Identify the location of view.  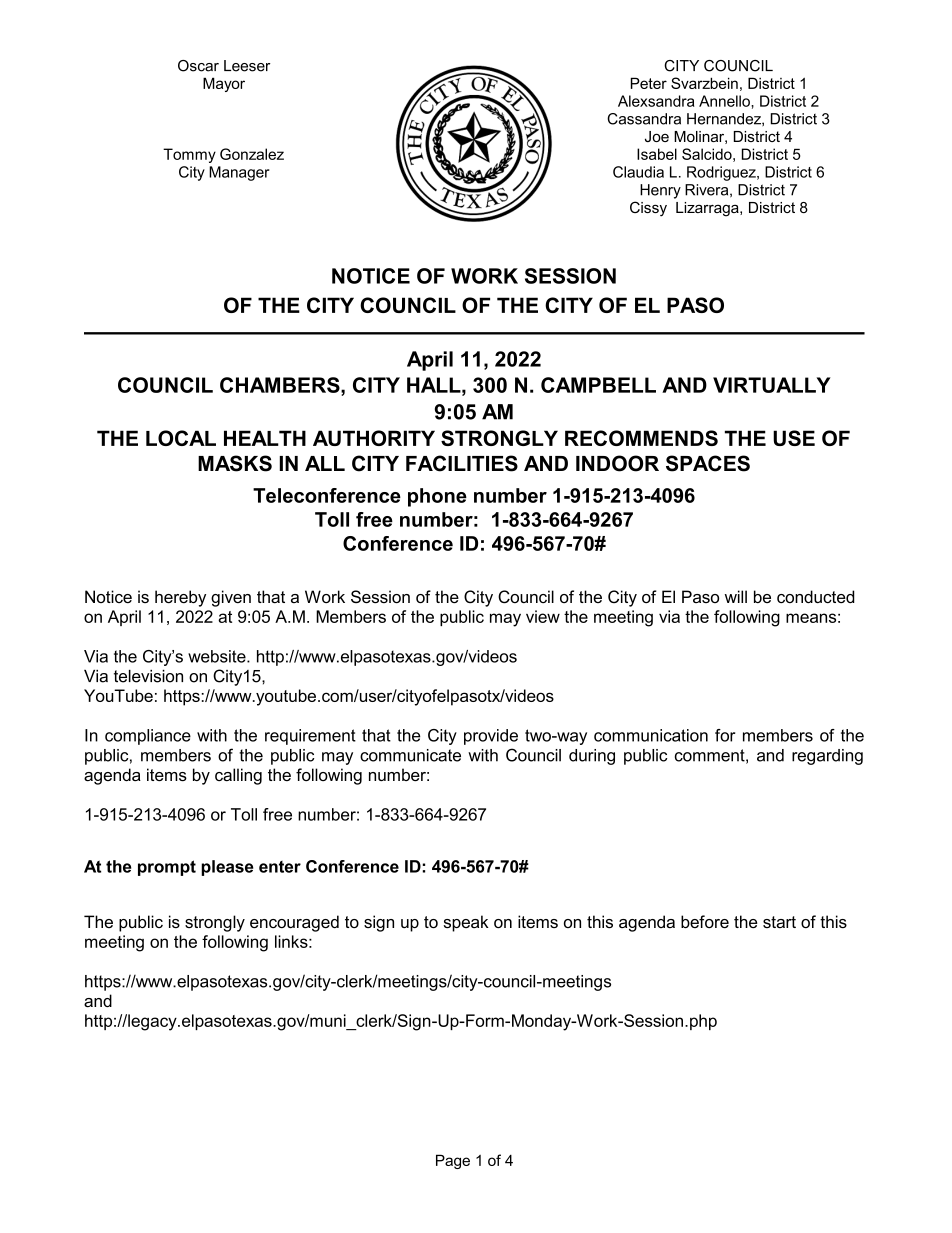
(543, 616).
